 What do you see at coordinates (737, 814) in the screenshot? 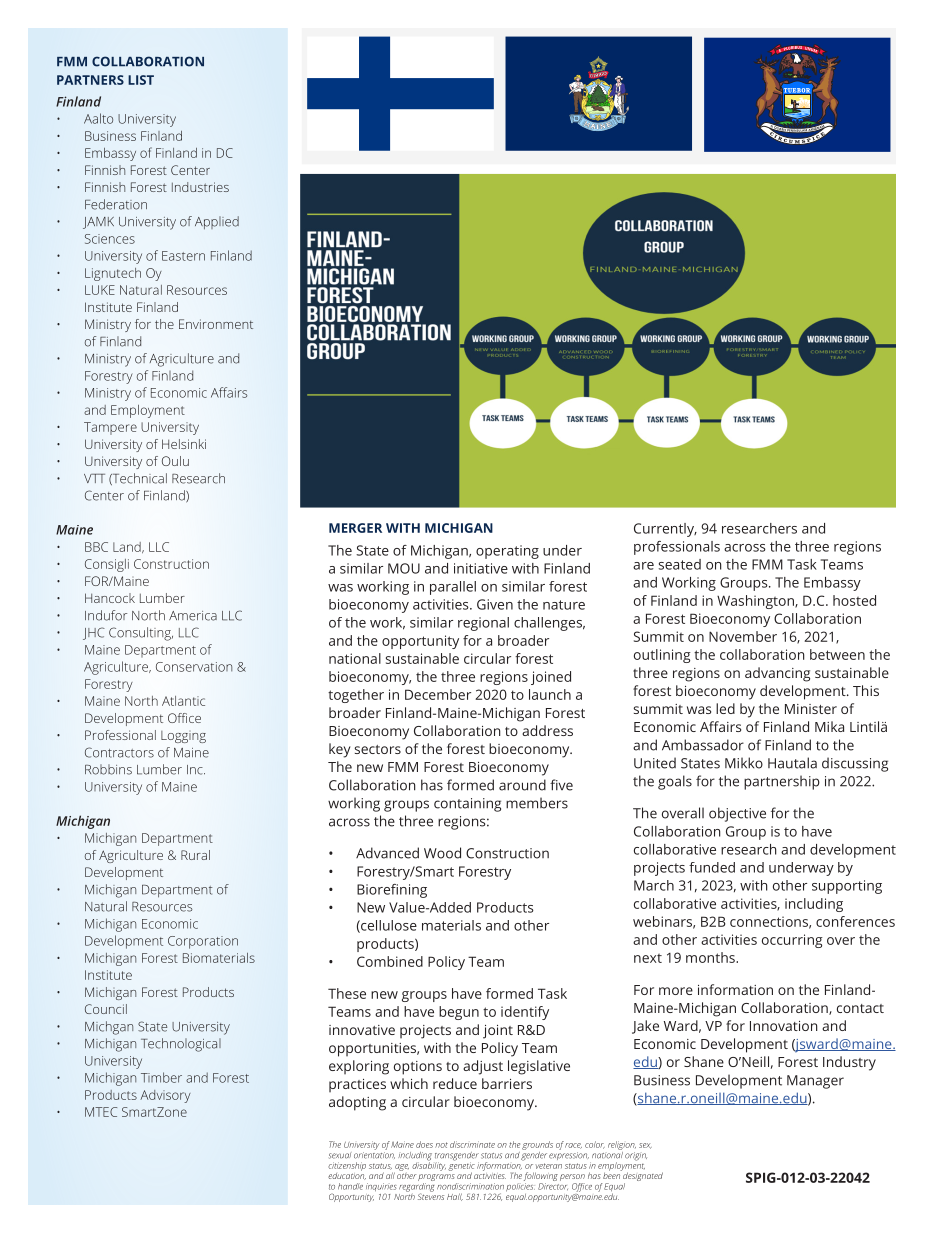
I see `objective` at bounding box center [737, 814].
